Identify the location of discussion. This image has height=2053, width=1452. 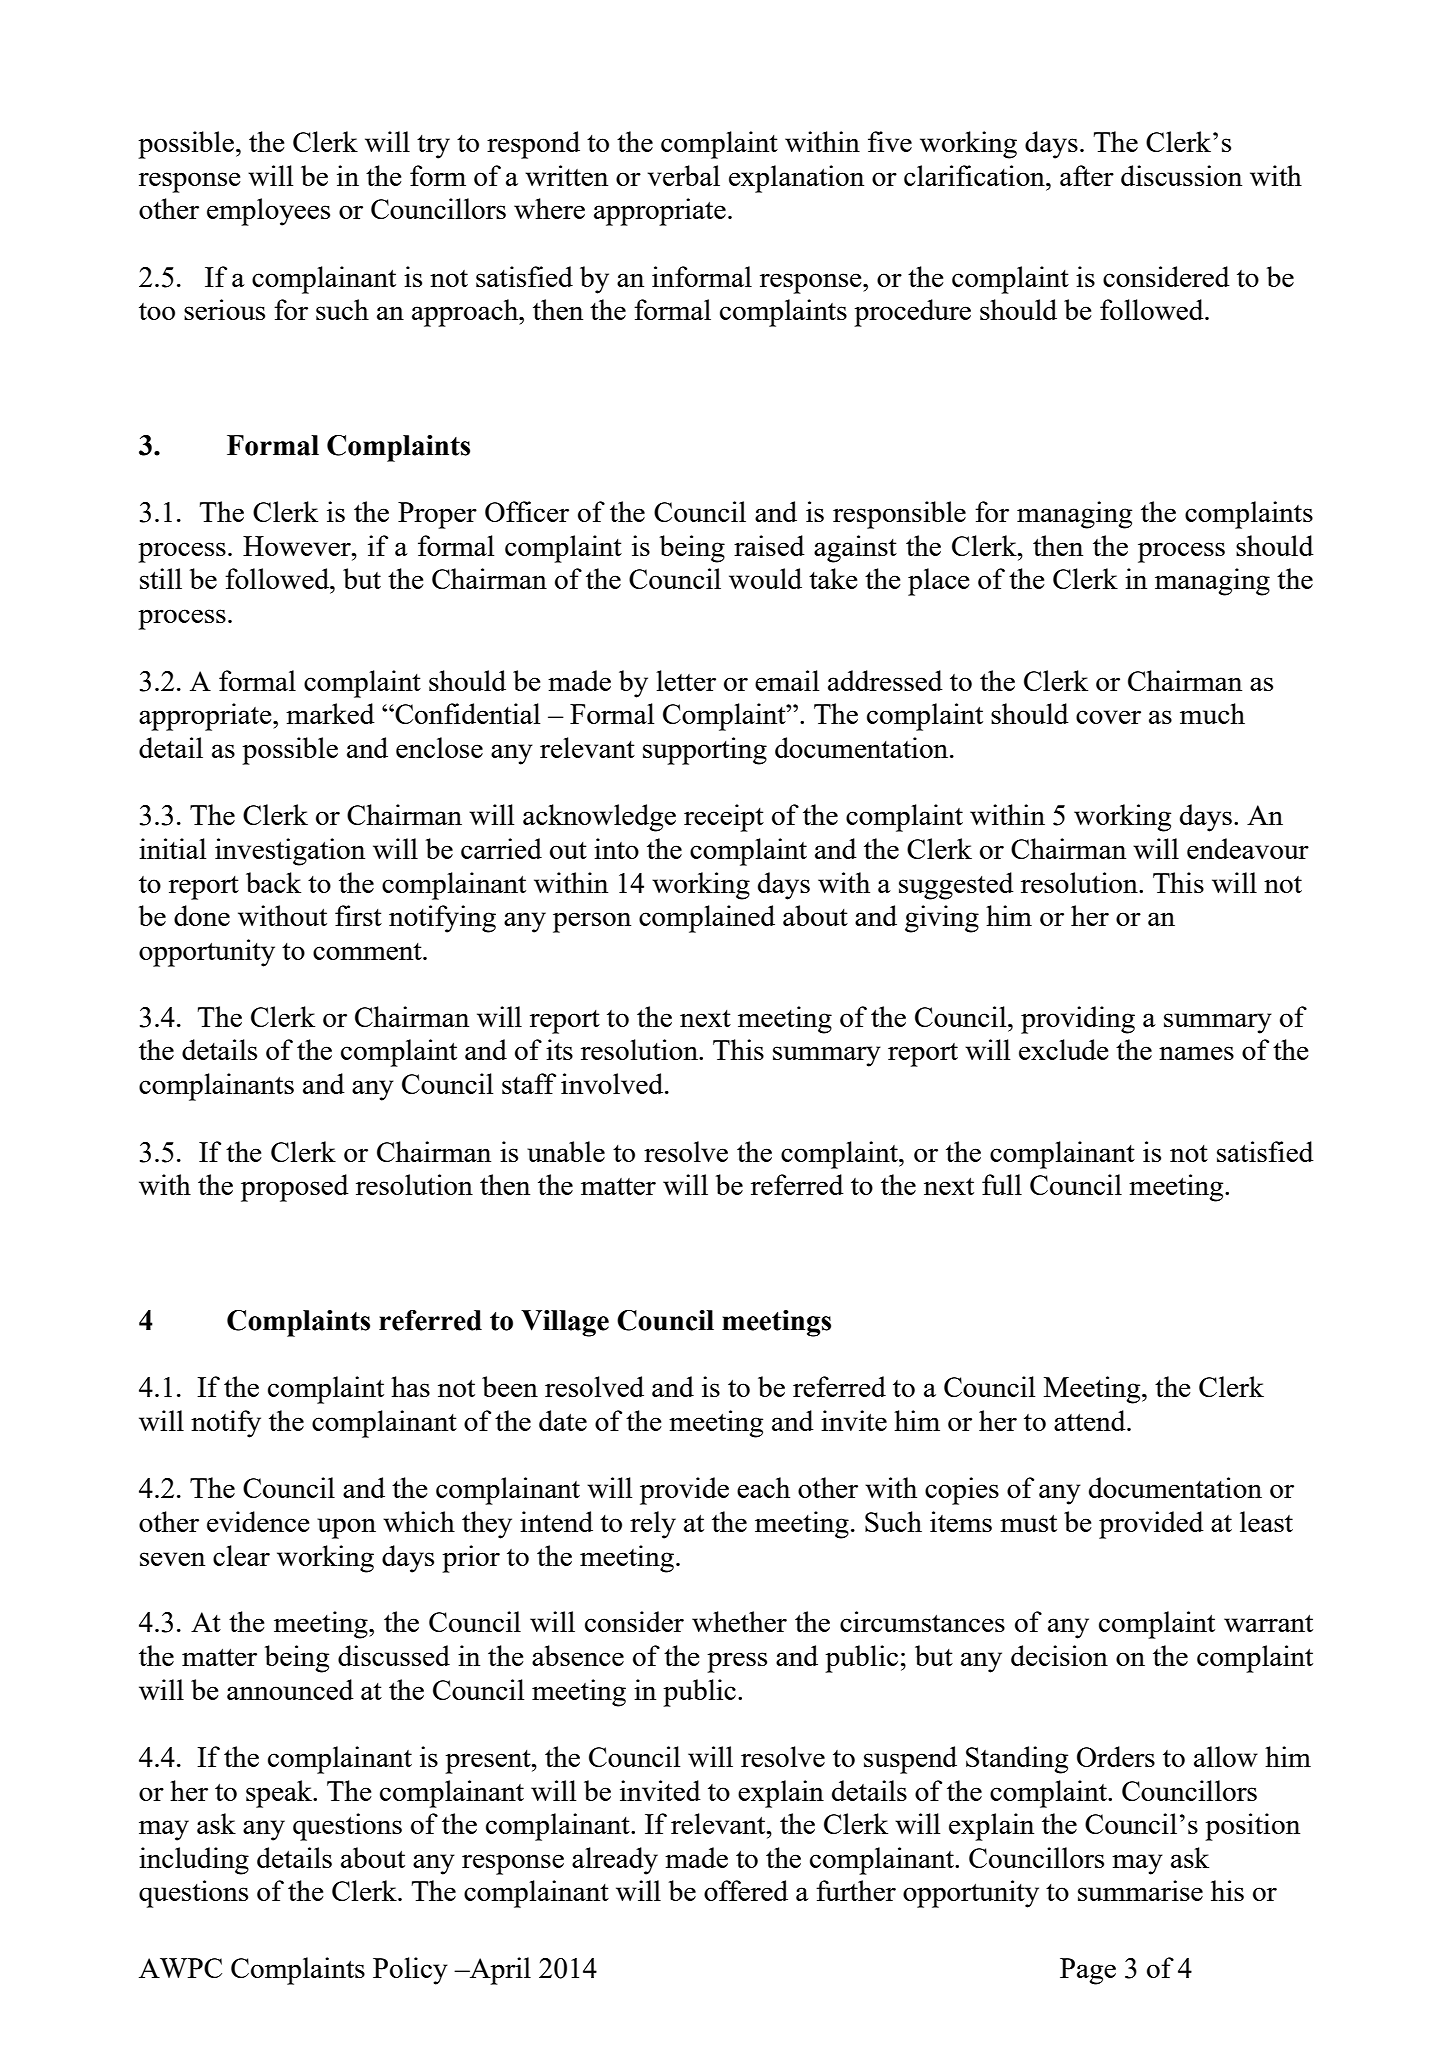
(1181, 175).
